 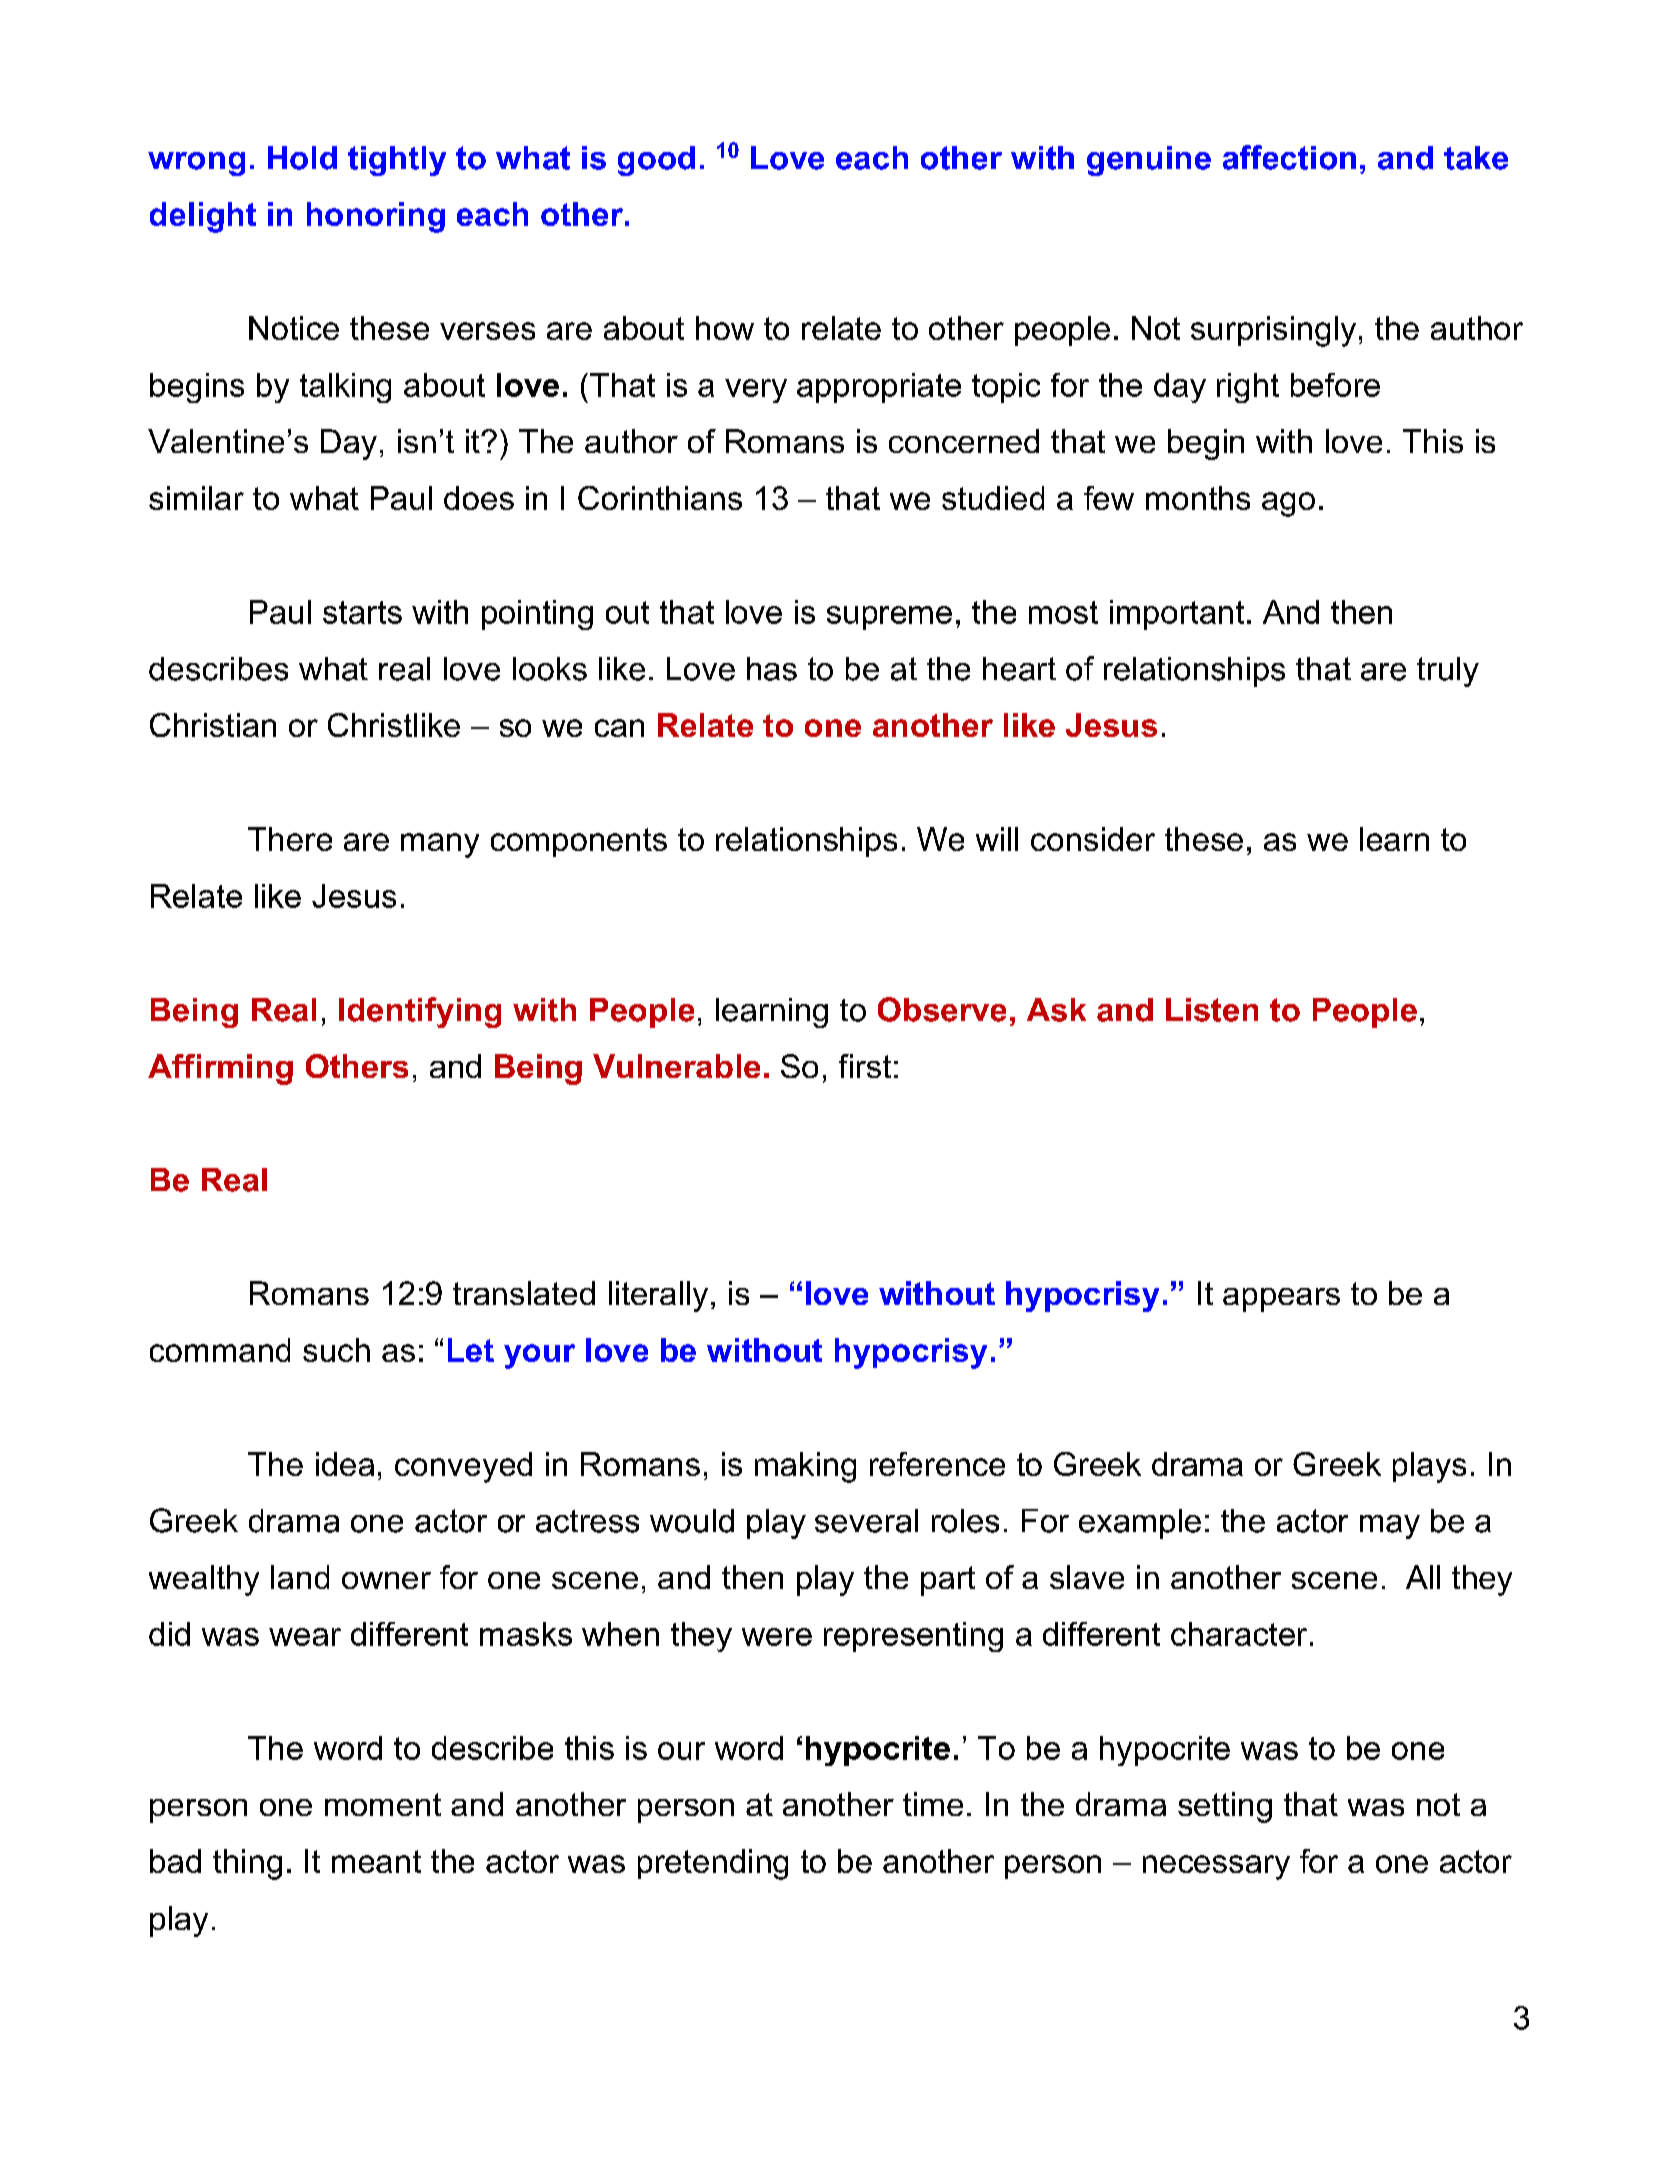 What do you see at coordinates (213, 725) in the screenshot?
I see `Christian` at bounding box center [213, 725].
